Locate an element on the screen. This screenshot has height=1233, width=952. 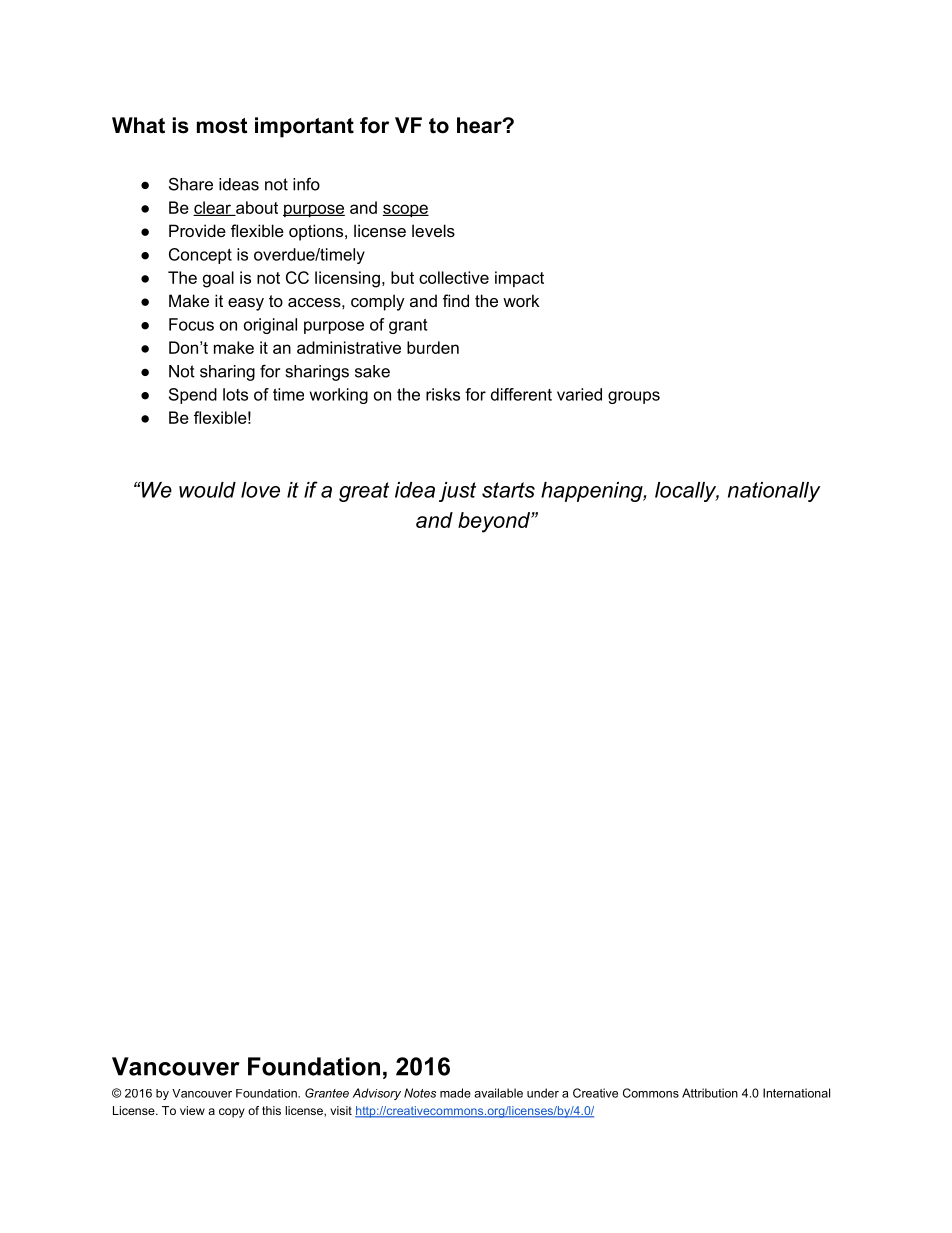
would is located at coordinates (207, 490).
